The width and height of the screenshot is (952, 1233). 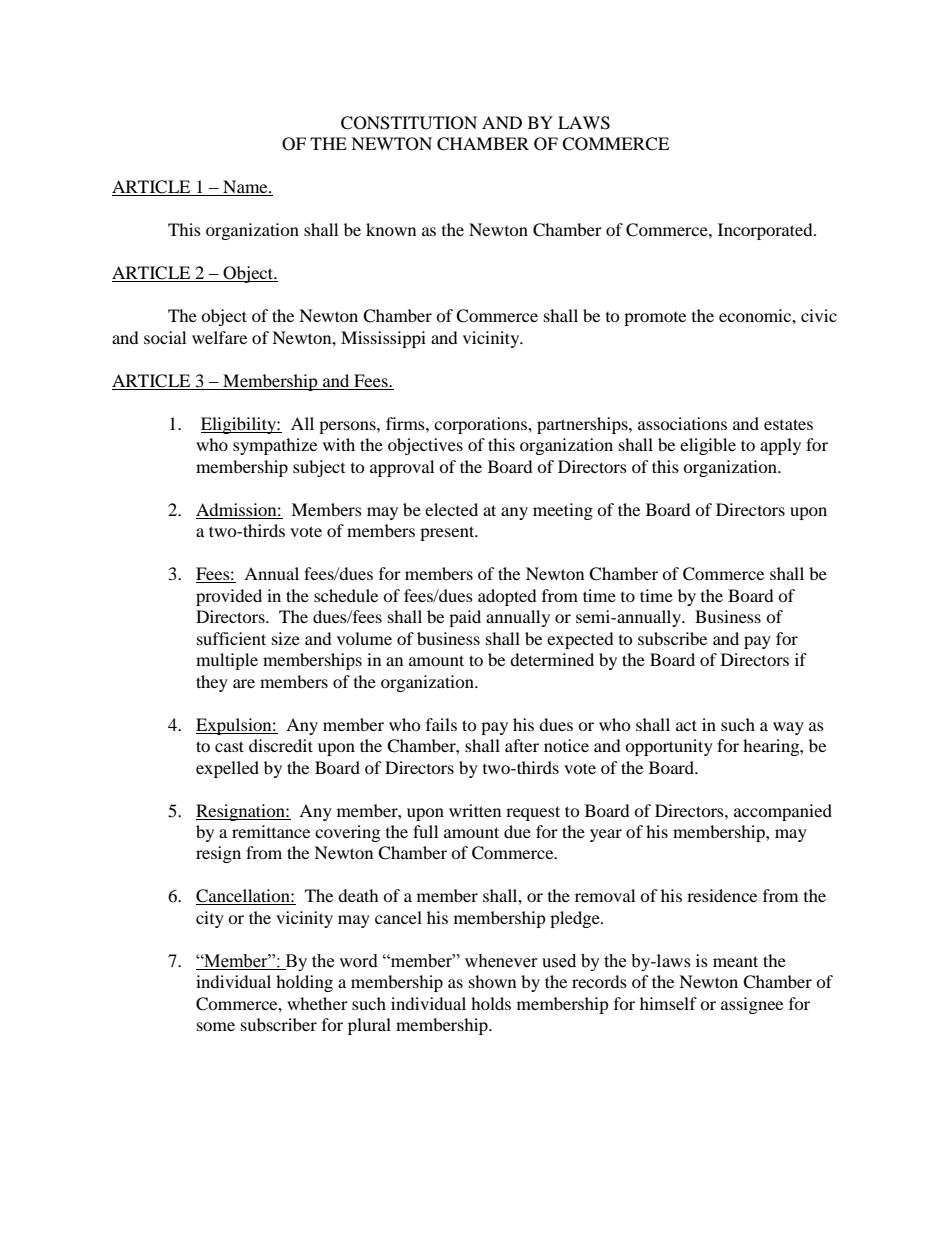 I want to click on welfare, so click(x=219, y=337).
